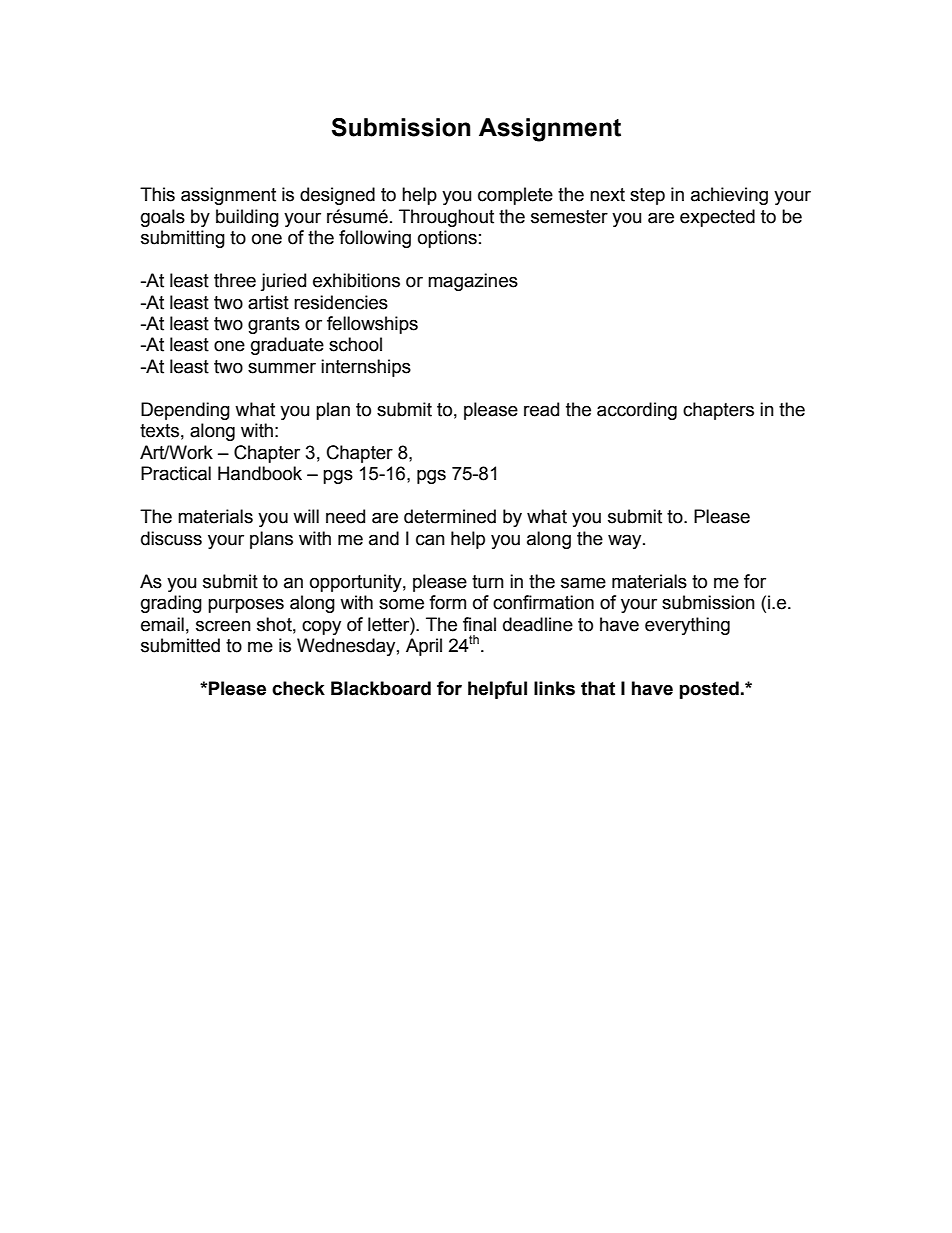 Image resolution: width=952 pixels, height=1233 pixels. I want to click on Throughout, so click(446, 218).
